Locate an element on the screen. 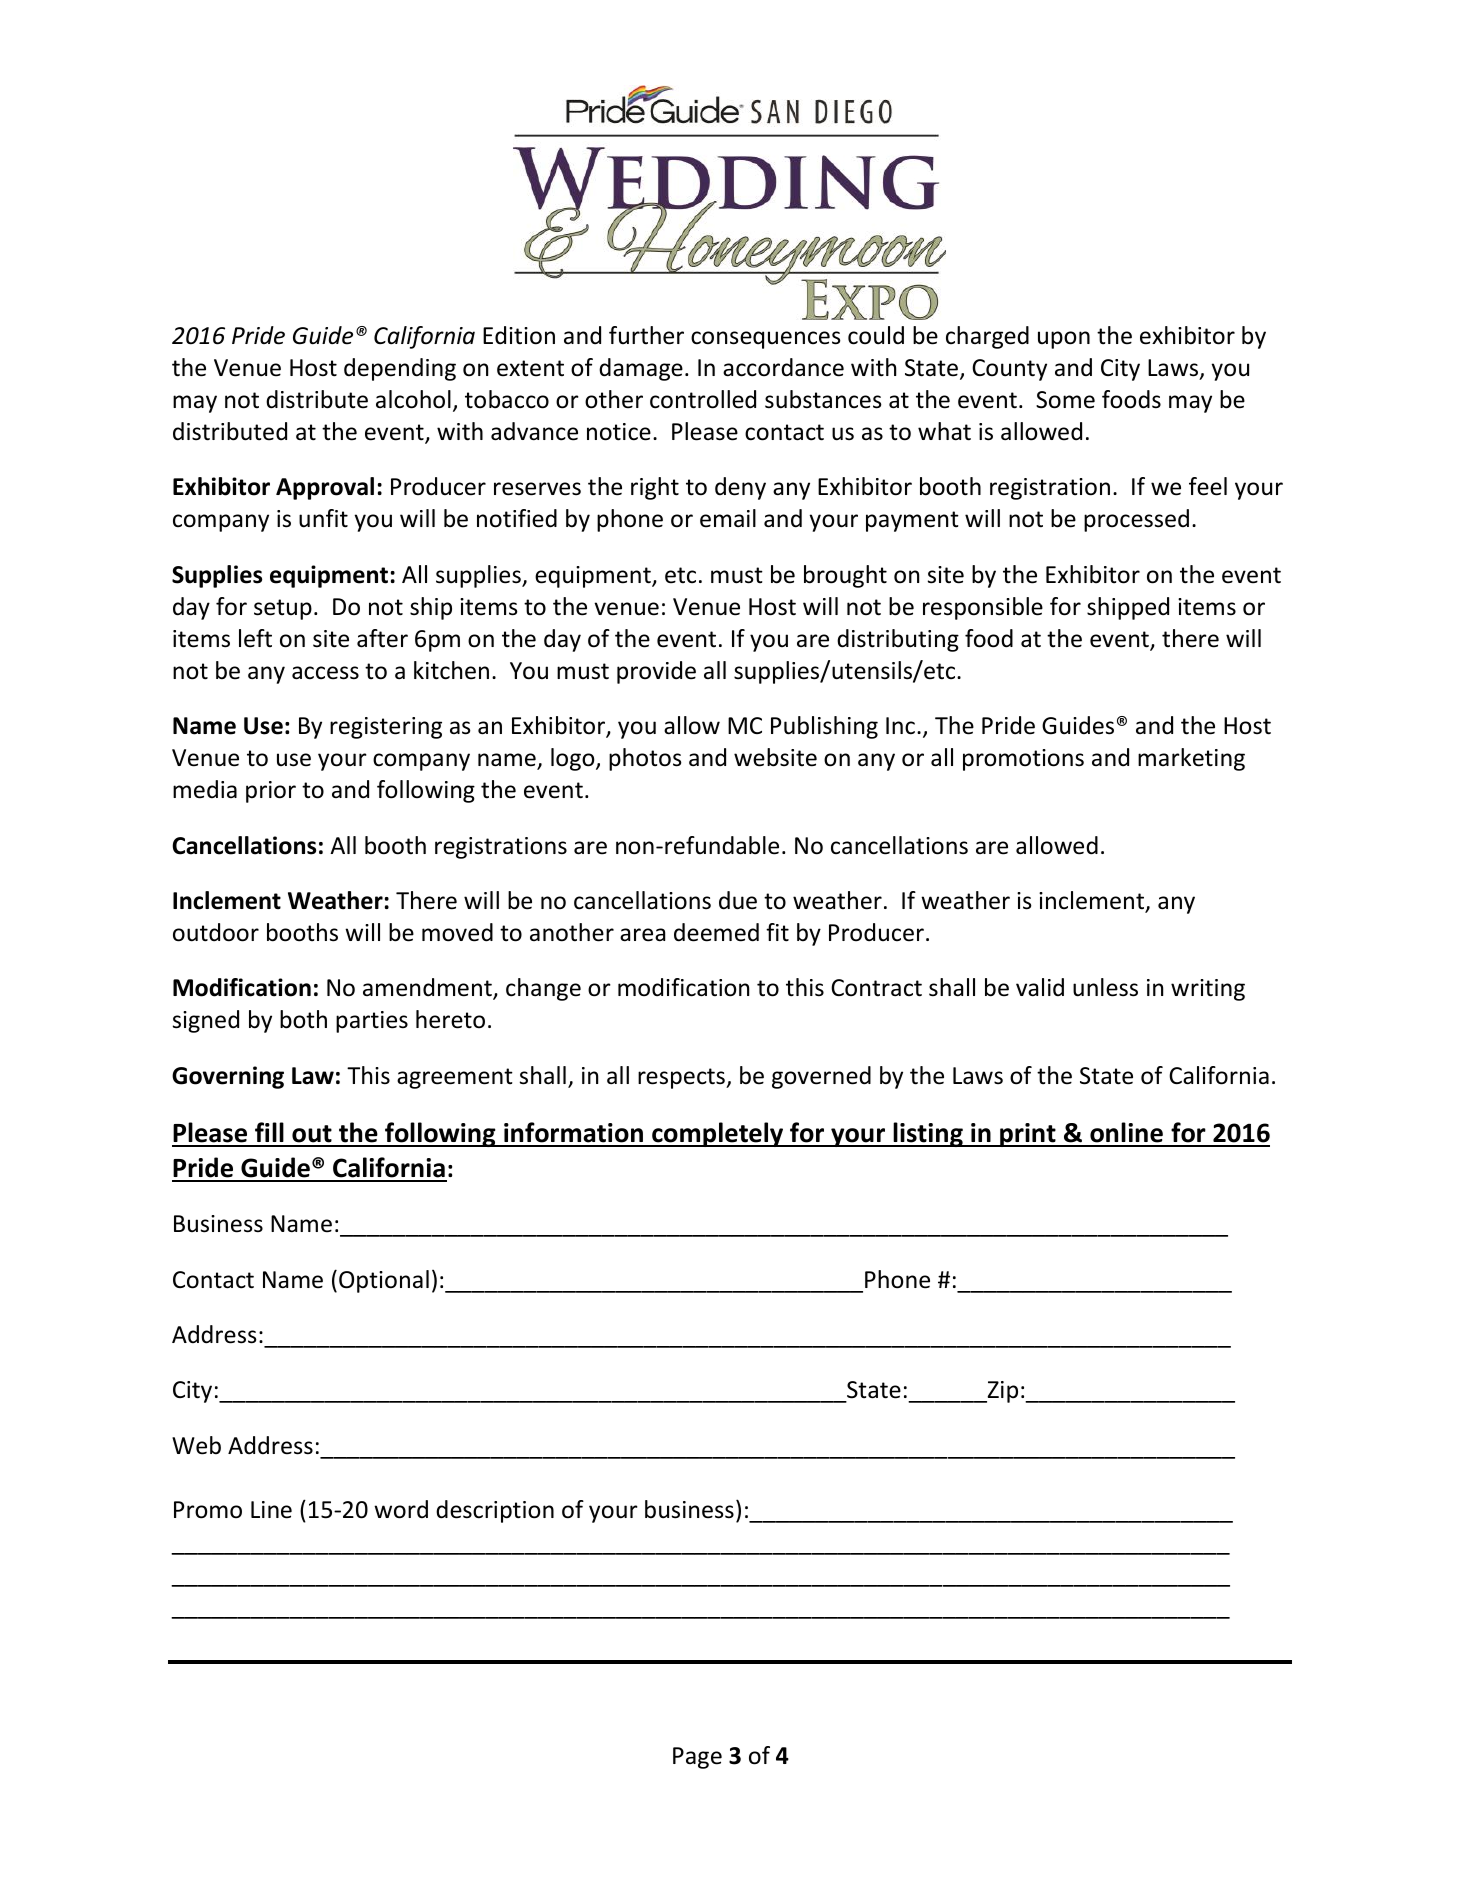 The height and width of the screenshot is (1890, 1460). Page is located at coordinates (697, 1758).
